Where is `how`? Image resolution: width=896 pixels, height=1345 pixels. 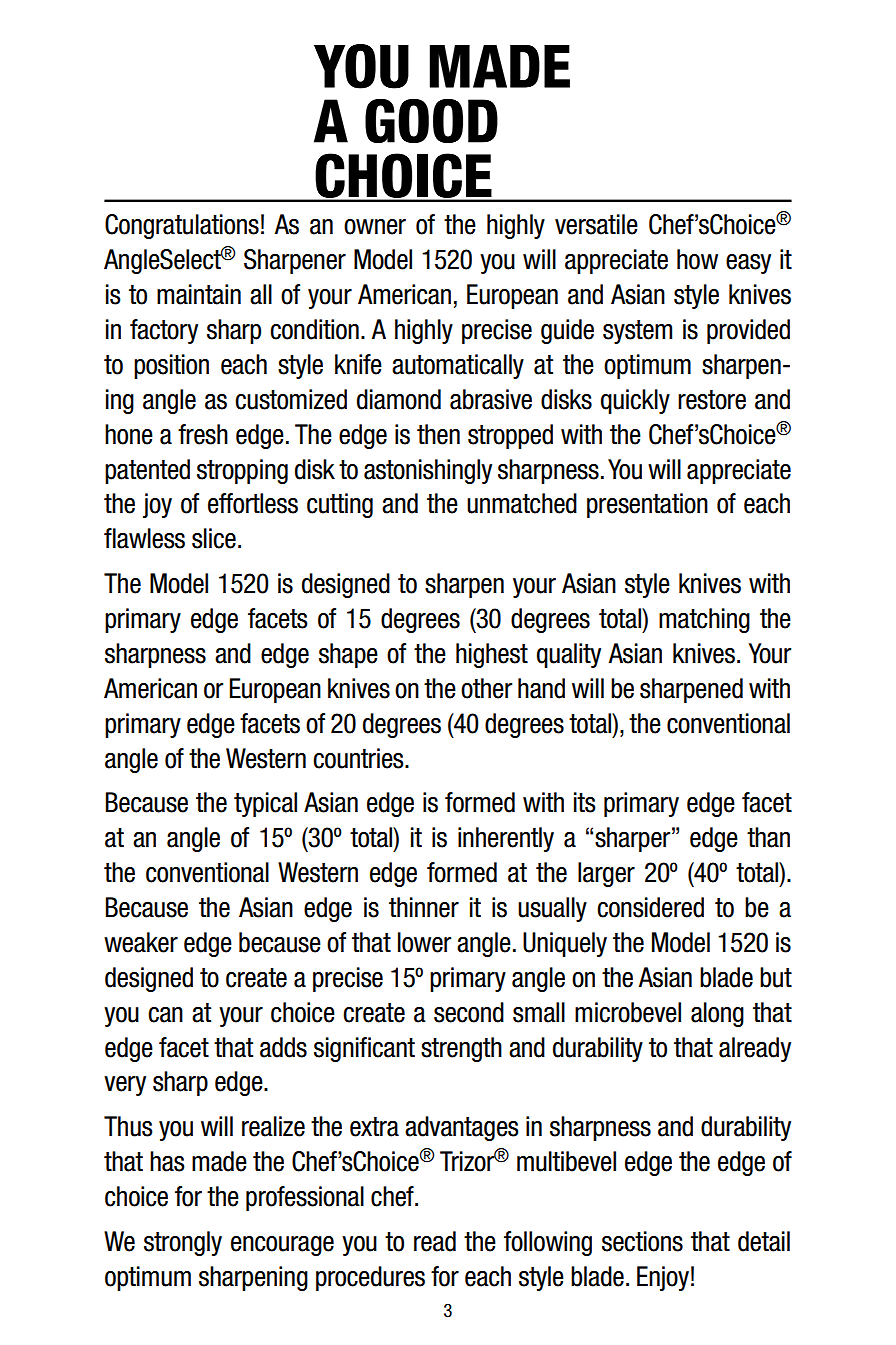
how is located at coordinates (697, 259).
